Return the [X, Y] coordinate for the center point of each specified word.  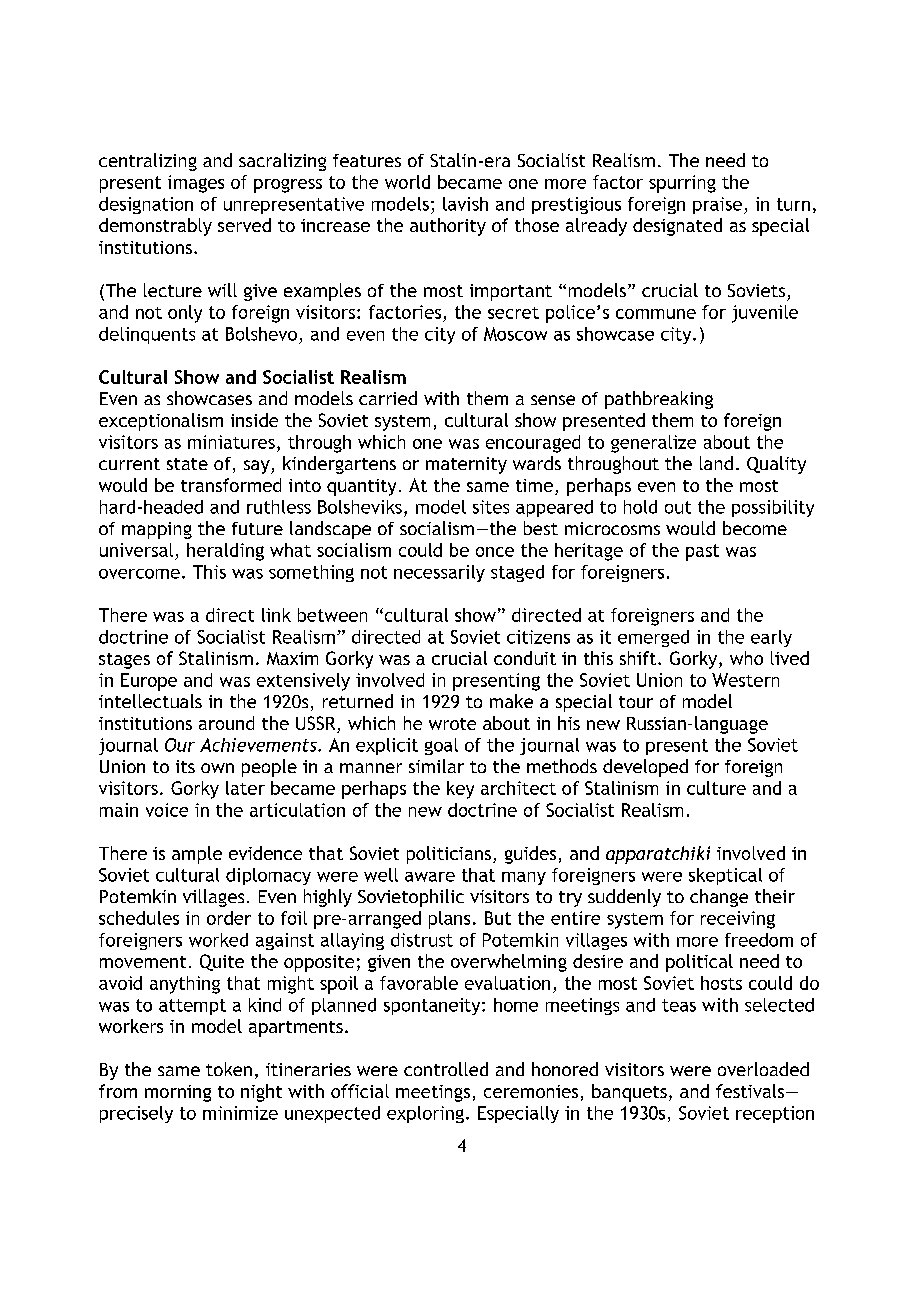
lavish [465, 204]
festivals [751, 1091]
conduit [525, 658]
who [746, 658]
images [196, 184]
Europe [149, 682]
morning [178, 1093]
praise [717, 205]
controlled [446, 1069]
